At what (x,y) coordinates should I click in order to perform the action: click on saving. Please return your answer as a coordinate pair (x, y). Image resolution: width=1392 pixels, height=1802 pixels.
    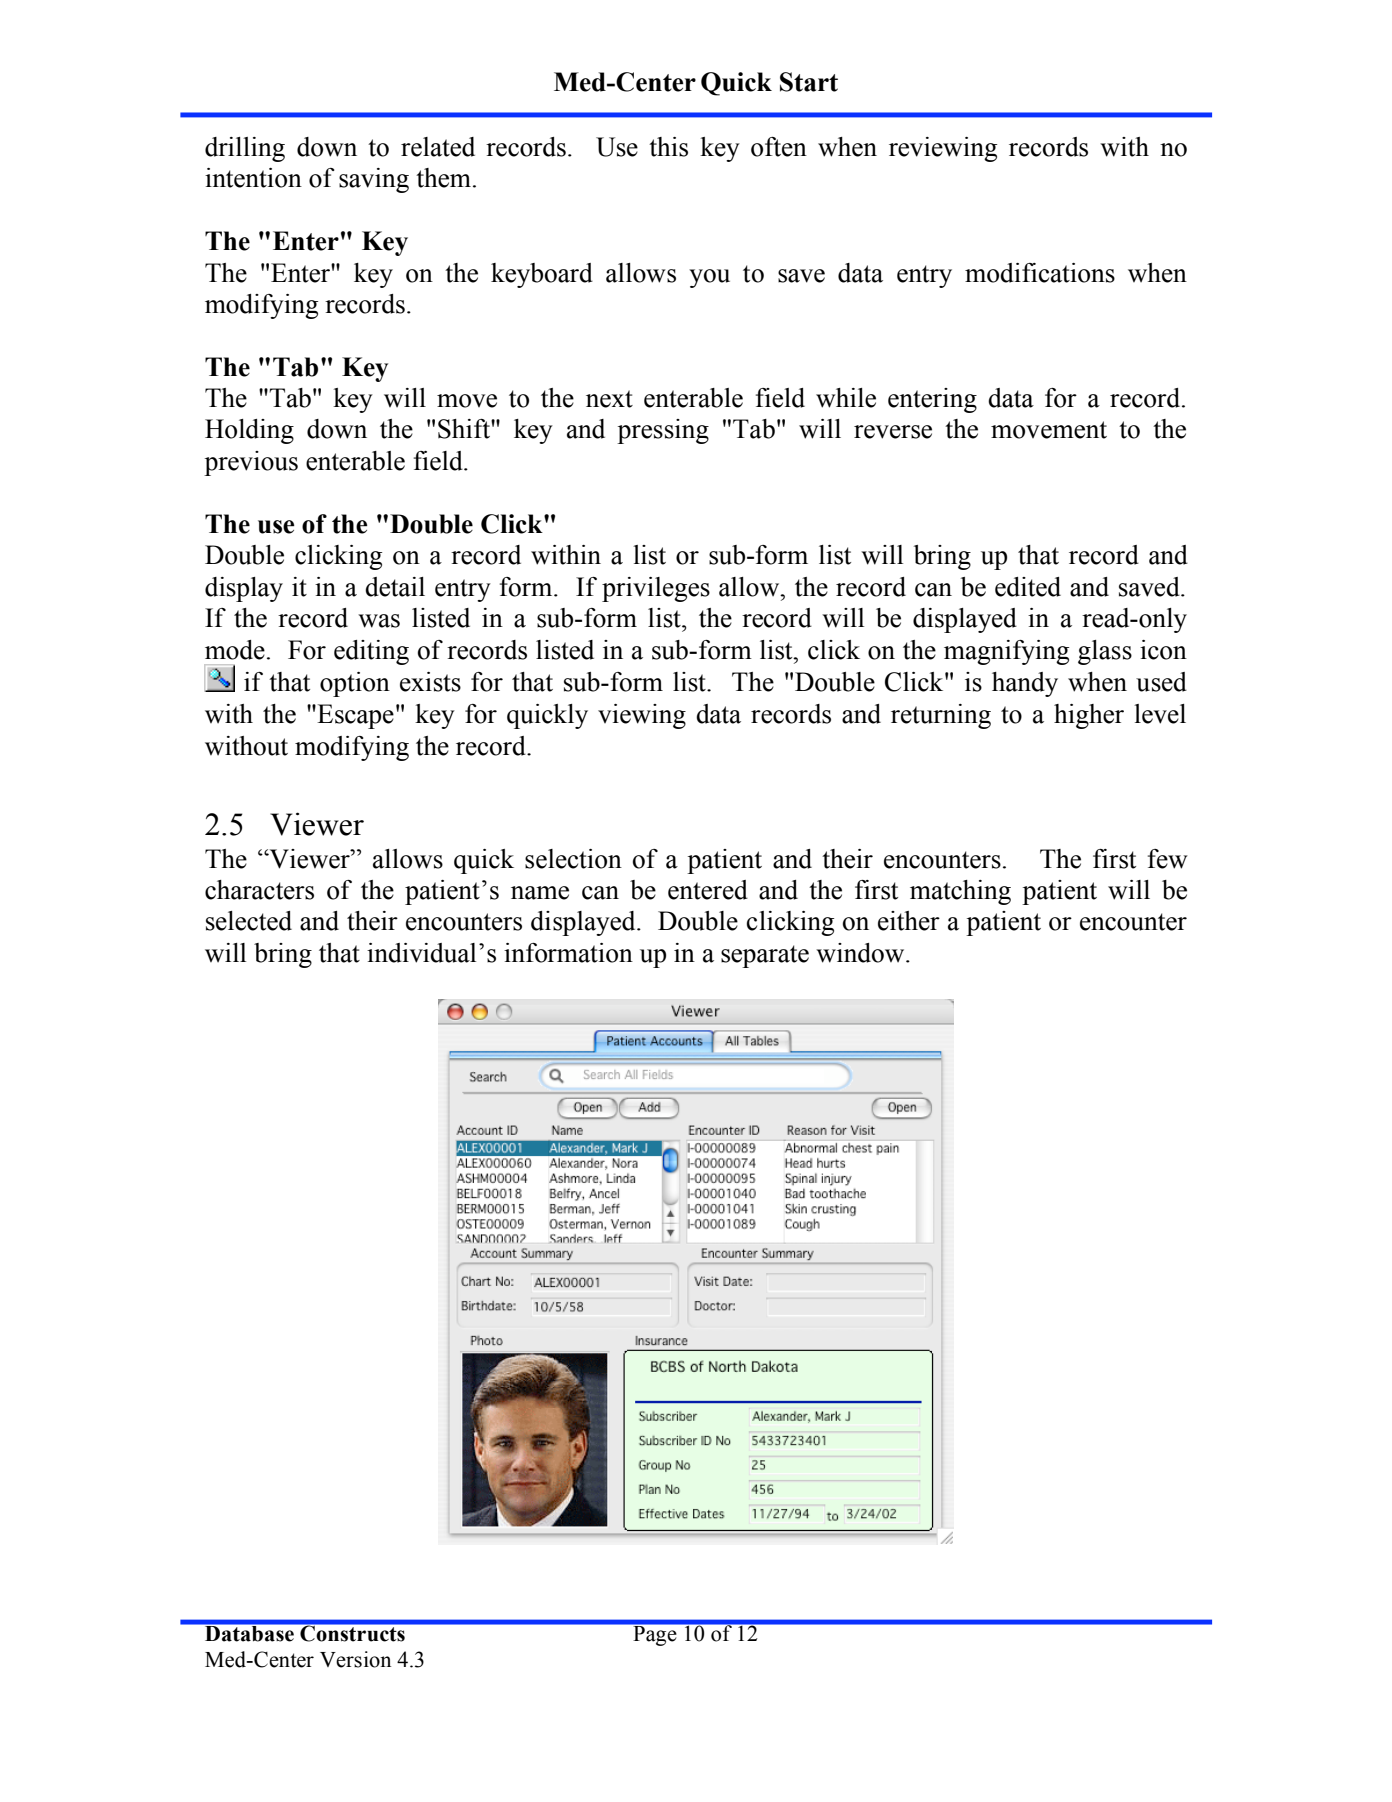
    Looking at the image, I should click on (374, 180).
